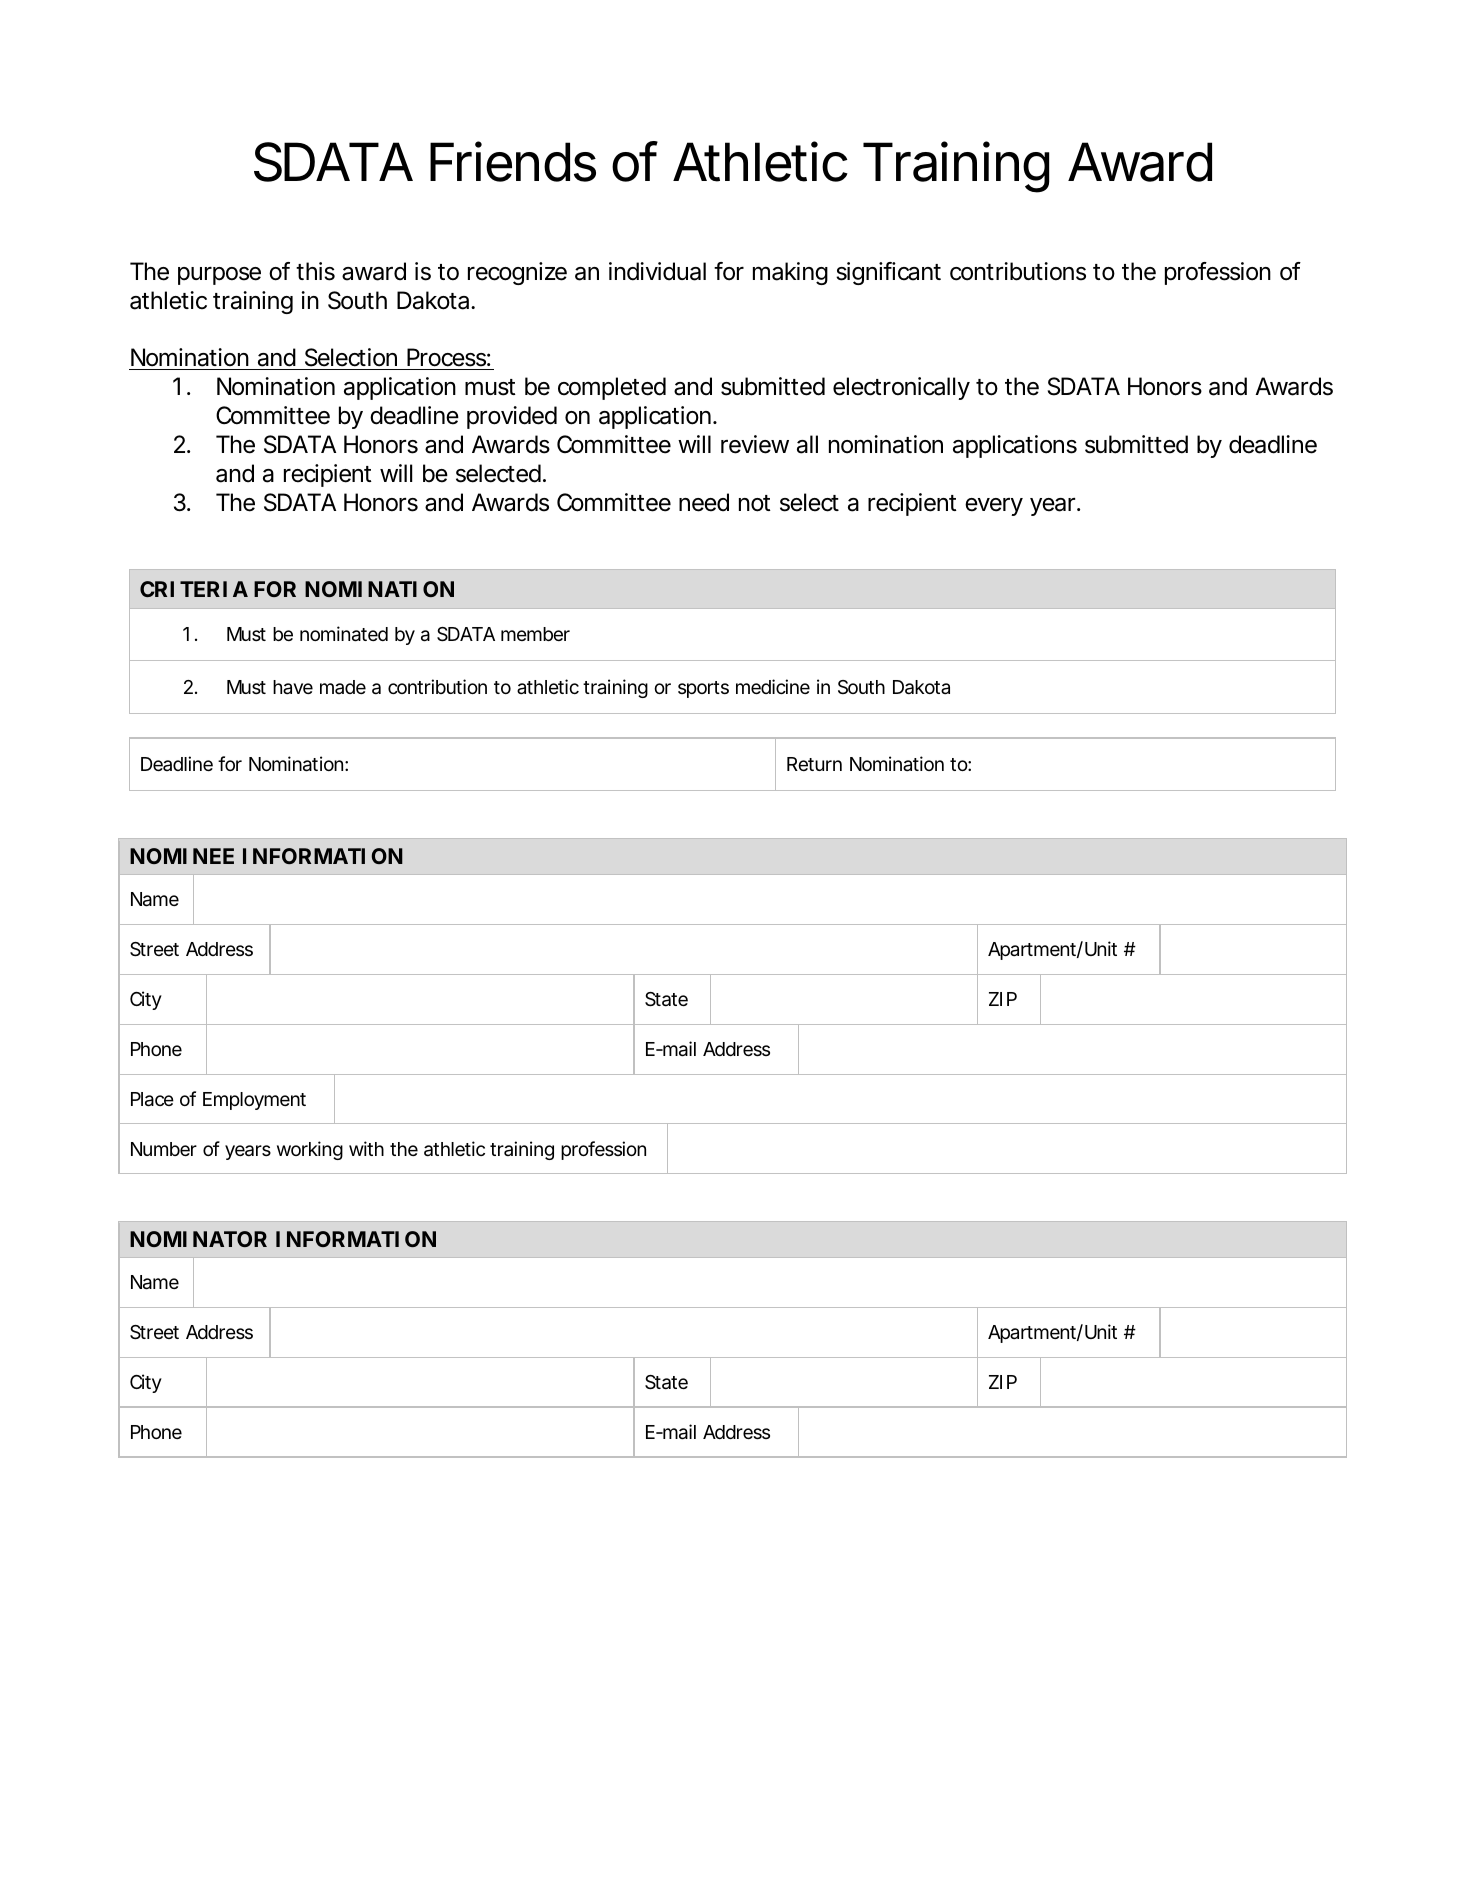  Describe the element at coordinates (182, 856) in the screenshot. I see `NOMINEE` at that location.
